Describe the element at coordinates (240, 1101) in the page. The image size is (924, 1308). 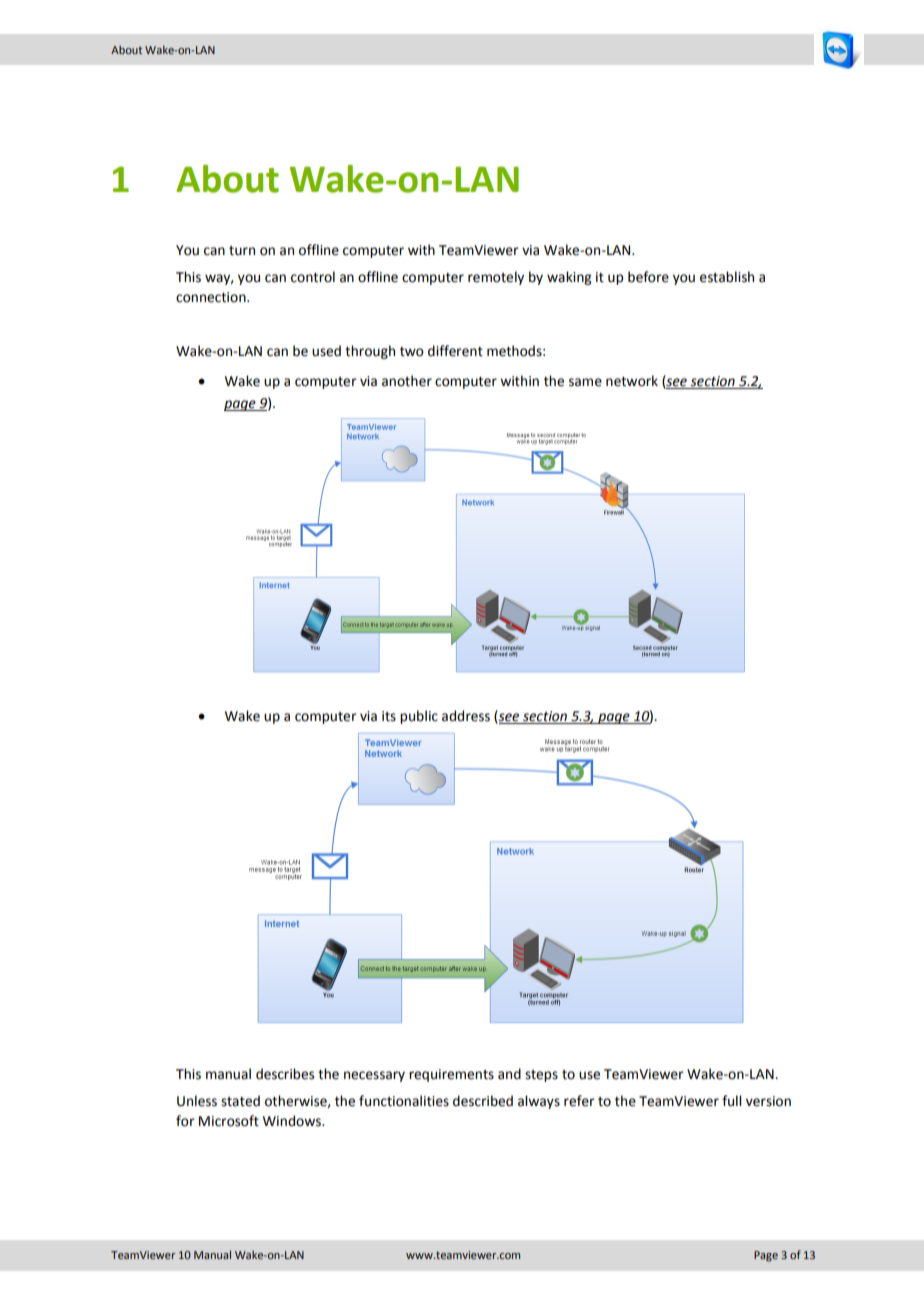
I see `stated` at that location.
